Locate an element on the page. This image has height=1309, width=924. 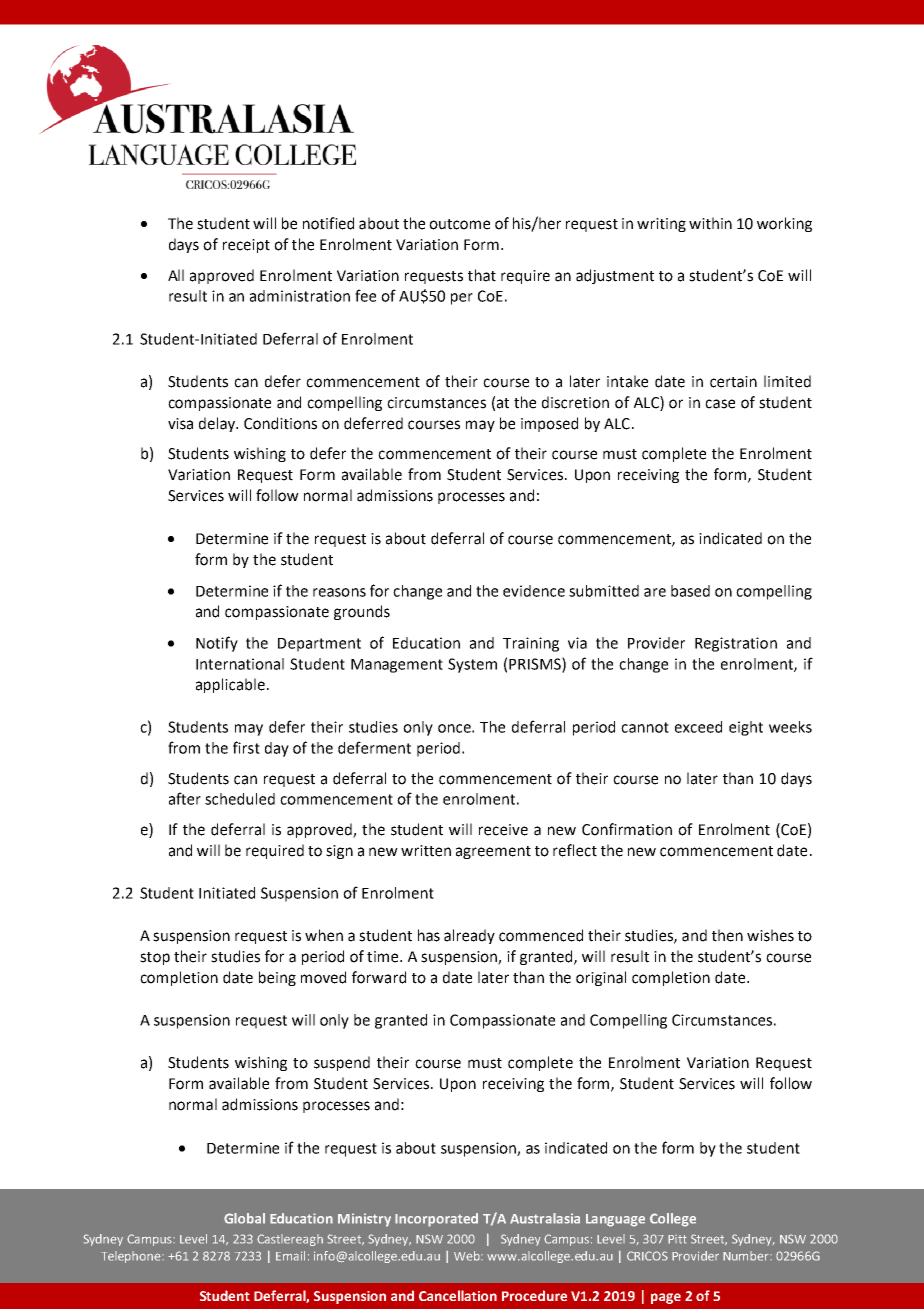
Global is located at coordinates (244, 1218).
